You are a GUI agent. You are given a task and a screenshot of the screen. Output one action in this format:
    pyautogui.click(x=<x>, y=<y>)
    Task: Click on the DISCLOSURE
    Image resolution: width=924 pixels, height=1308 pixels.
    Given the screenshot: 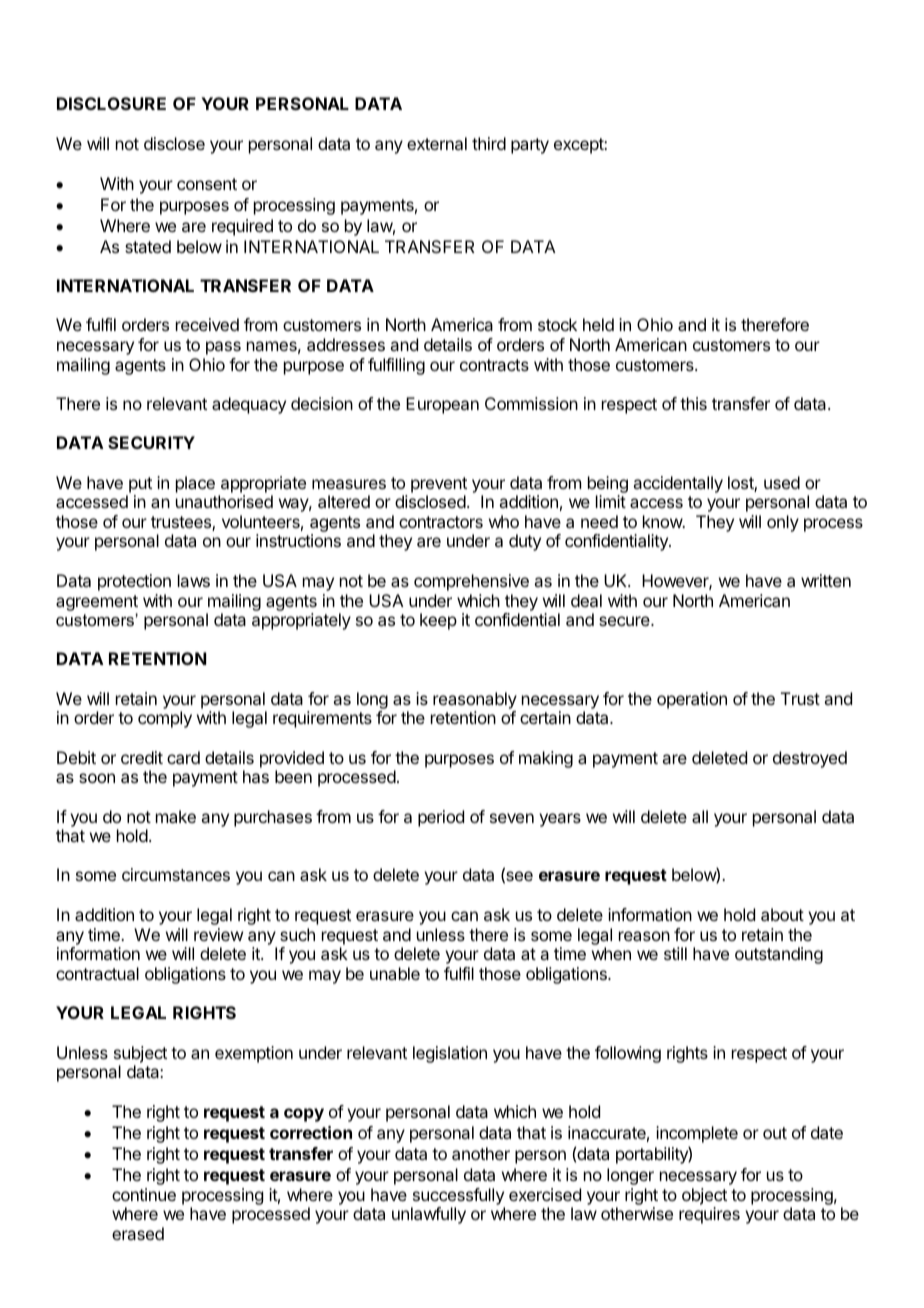 What is the action you would take?
    pyautogui.click(x=111, y=103)
